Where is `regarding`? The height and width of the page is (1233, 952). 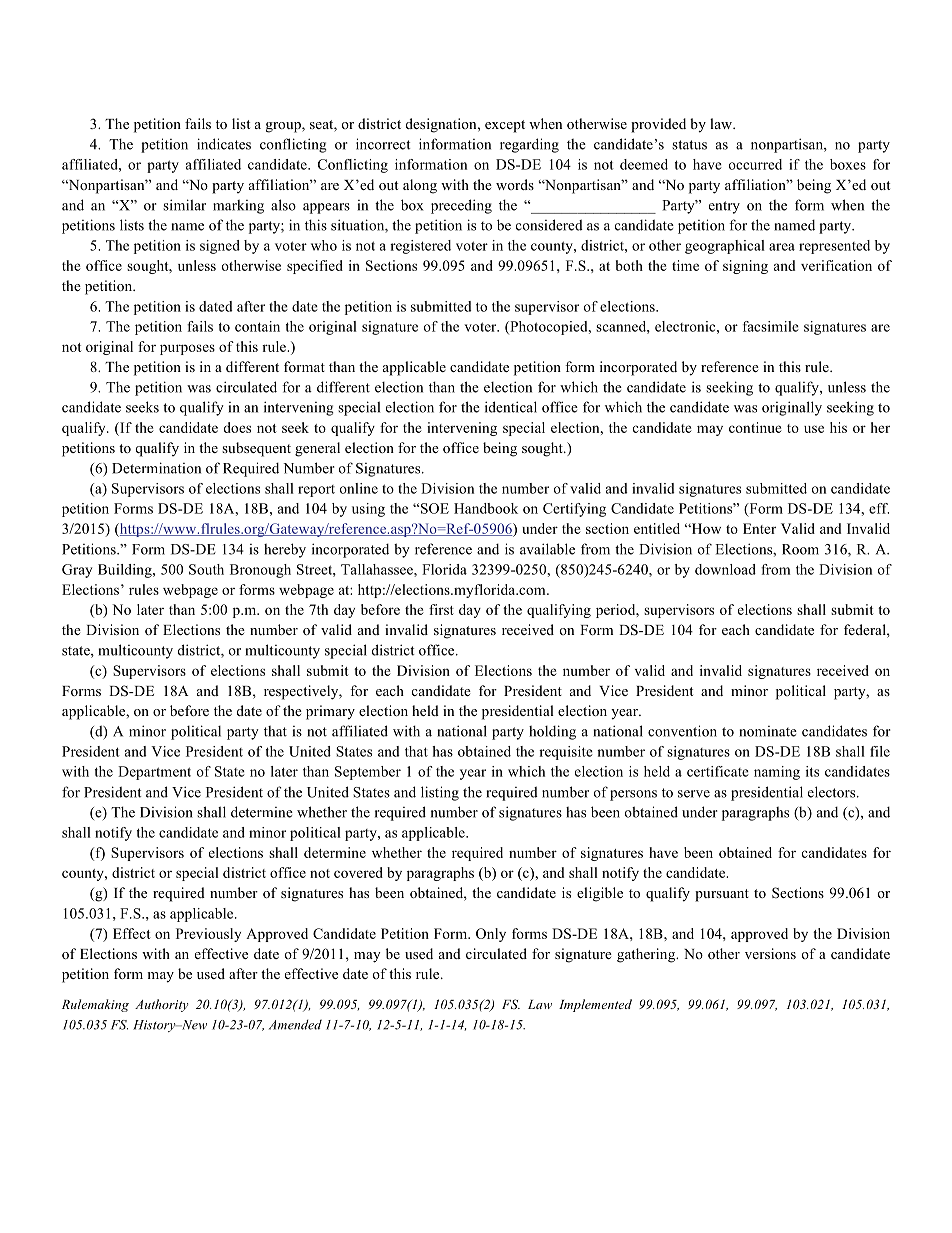
regarding is located at coordinates (529, 145).
